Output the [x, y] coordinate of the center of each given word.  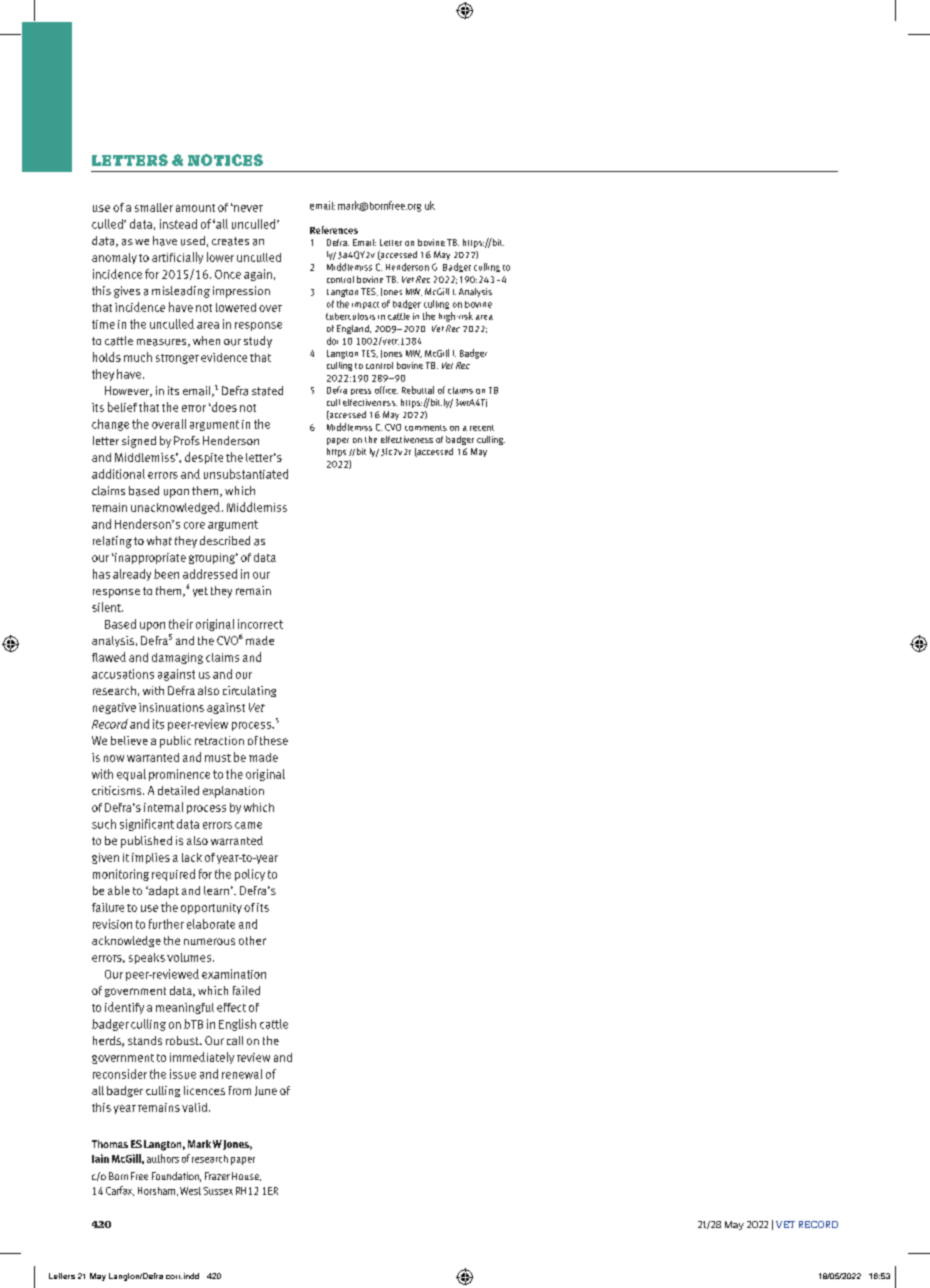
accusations [123, 674]
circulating [249, 691]
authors [163, 1158]
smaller [154, 207]
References [334, 230]
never [247, 208]
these [274, 740]
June [266, 1091]
